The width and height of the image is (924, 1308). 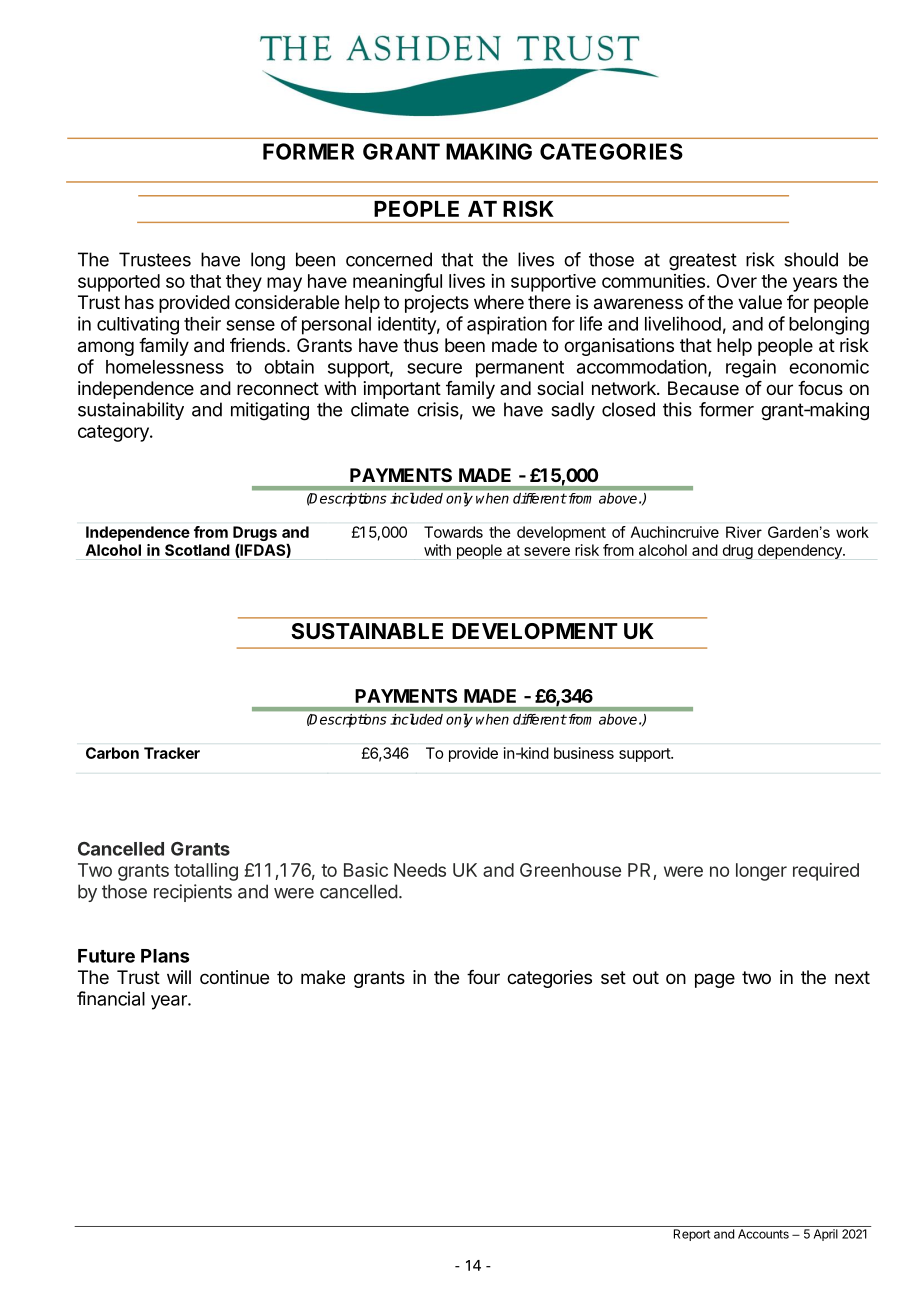 What do you see at coordinates (206, 872) in the image?
I see `totalling` at bounding box center [206, 872].
